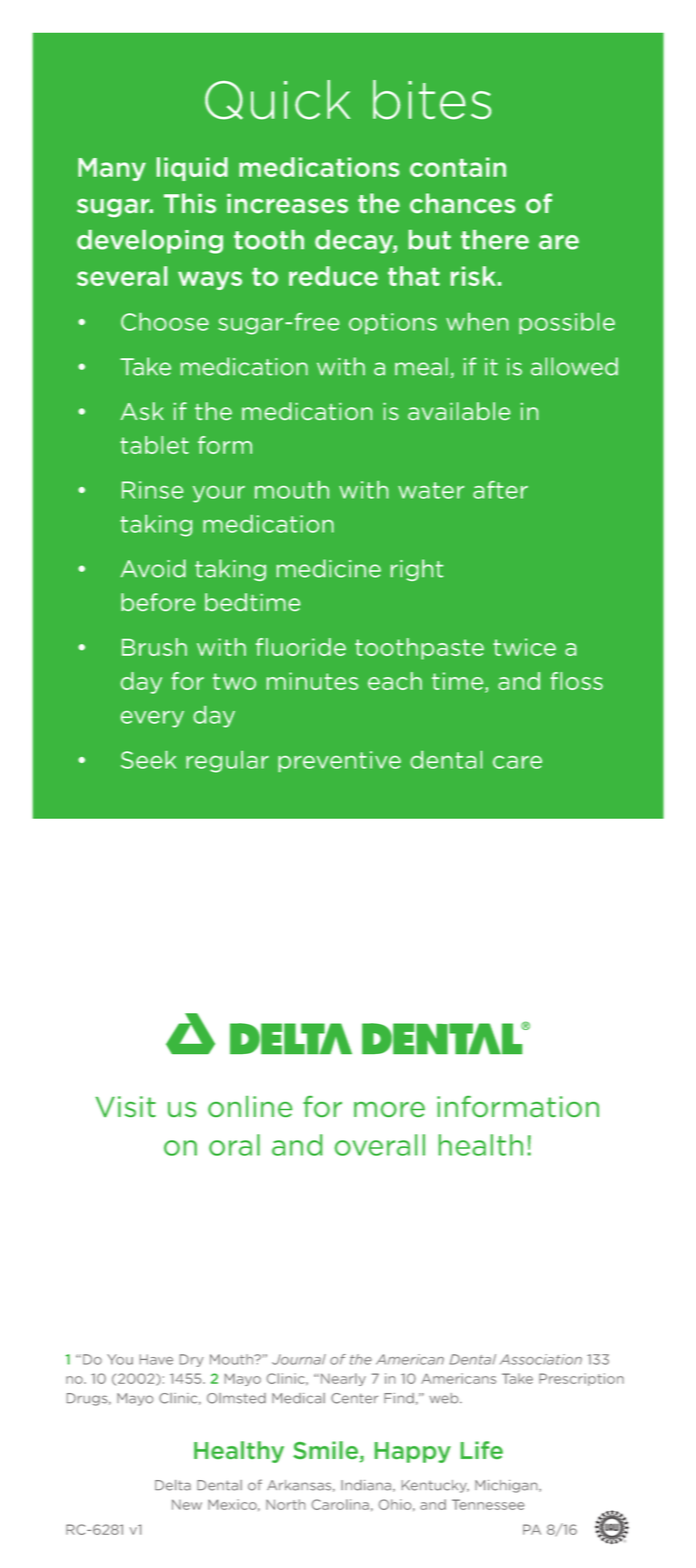 The image size is (696, 1568). What do you see at coordinates (173, 1485) in the screenshot?
I see `Delta` at bounding box center [173, 1485].
